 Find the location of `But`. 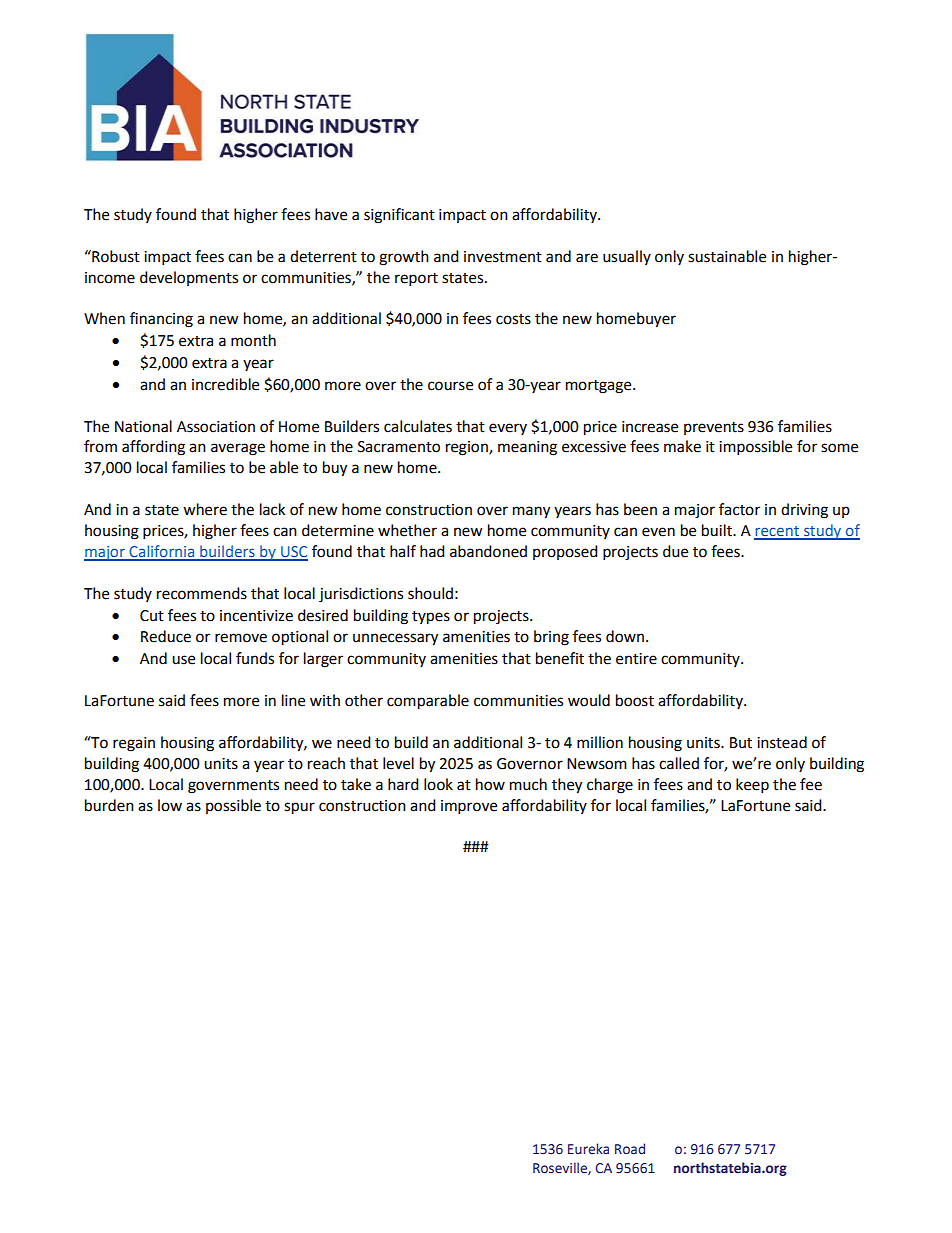

But is located at coordinates (741, 743).
